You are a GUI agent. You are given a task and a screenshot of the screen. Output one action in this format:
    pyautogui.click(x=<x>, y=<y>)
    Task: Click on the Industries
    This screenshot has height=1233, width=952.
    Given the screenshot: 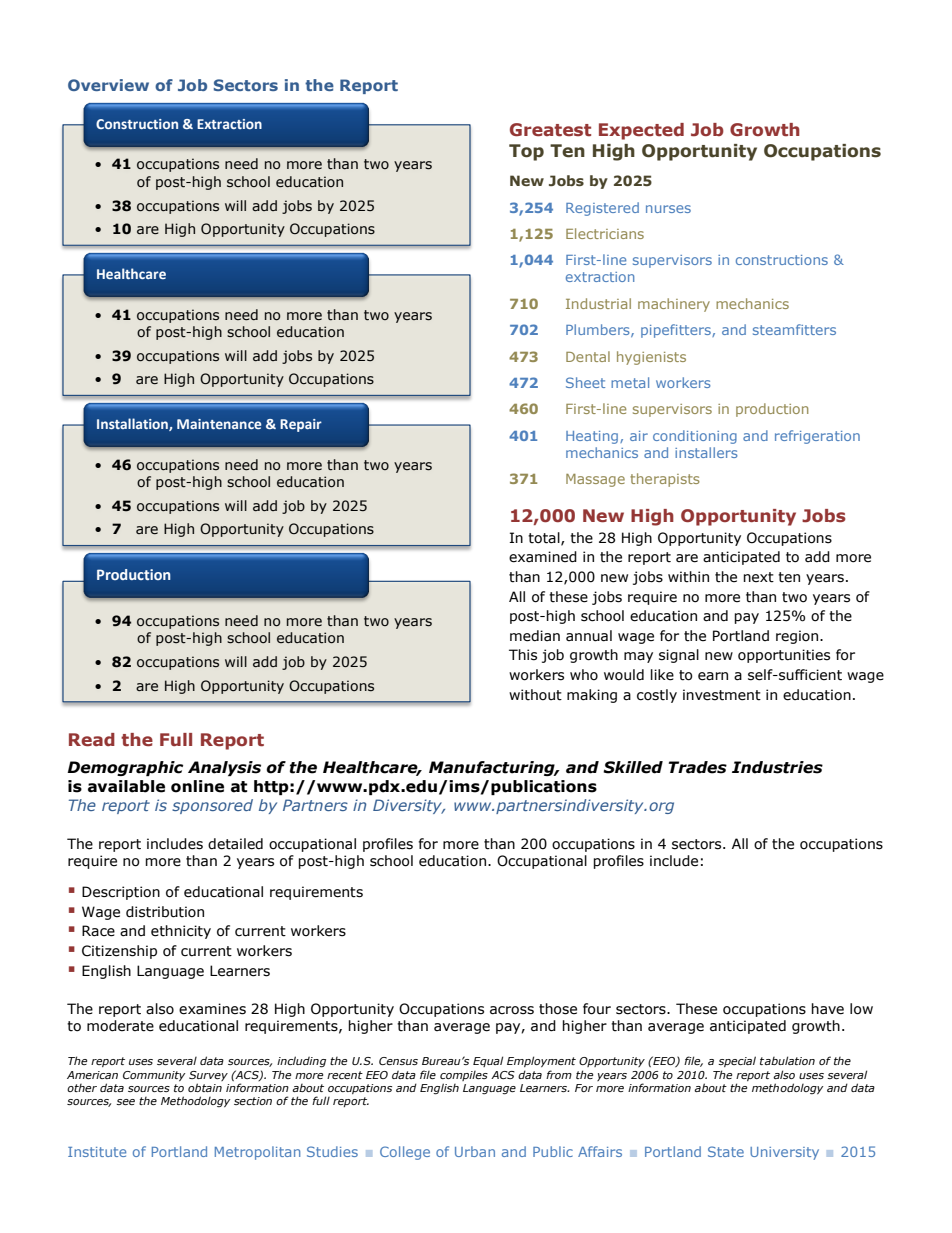 What is the action you would take?
    pyautogui.click(x=777, y=767)
